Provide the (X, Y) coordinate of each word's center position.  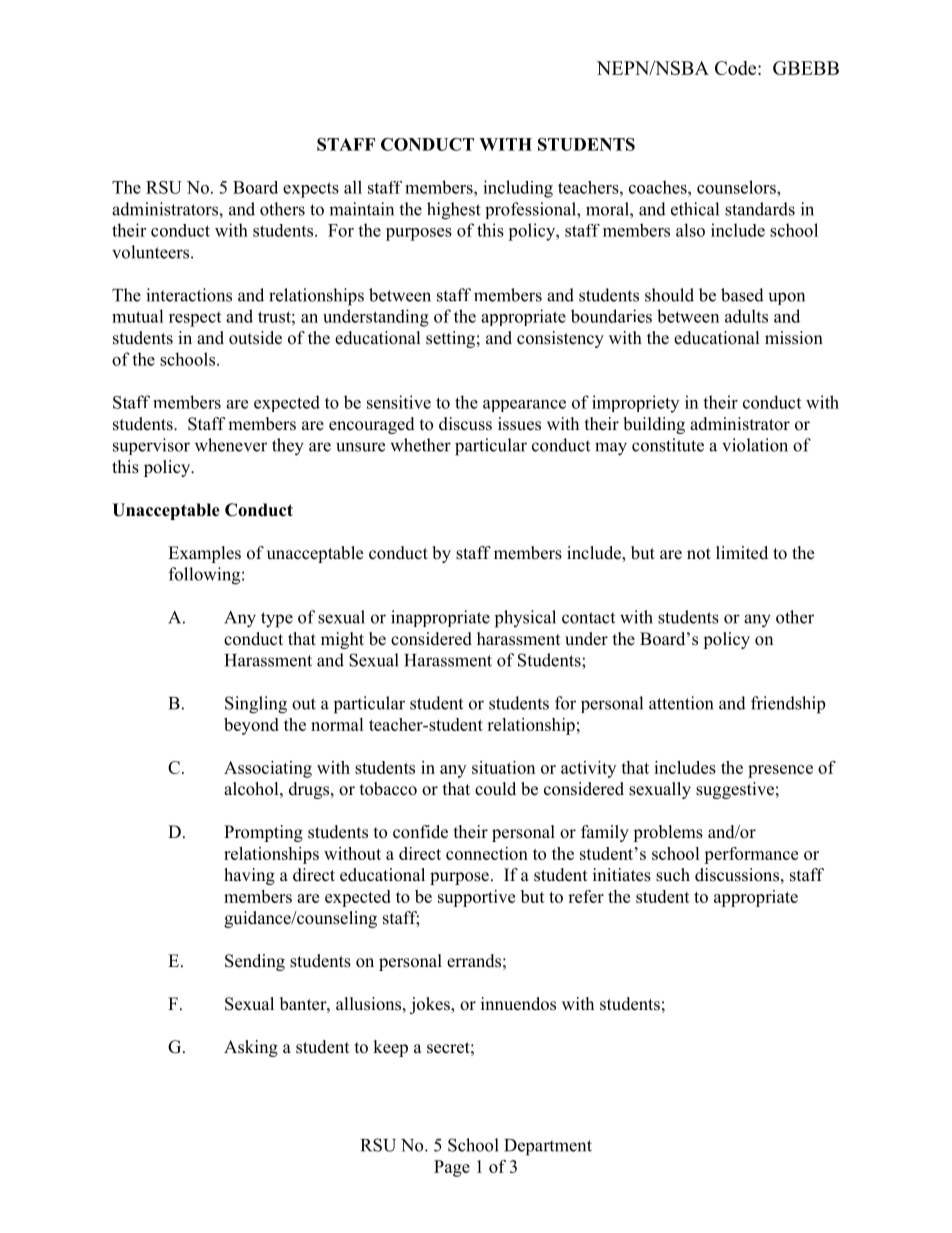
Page (452, 1168)
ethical (695, 209)
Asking (251, 1048)
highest (454, 211)
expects (311, 190)
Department (548, 1147)
